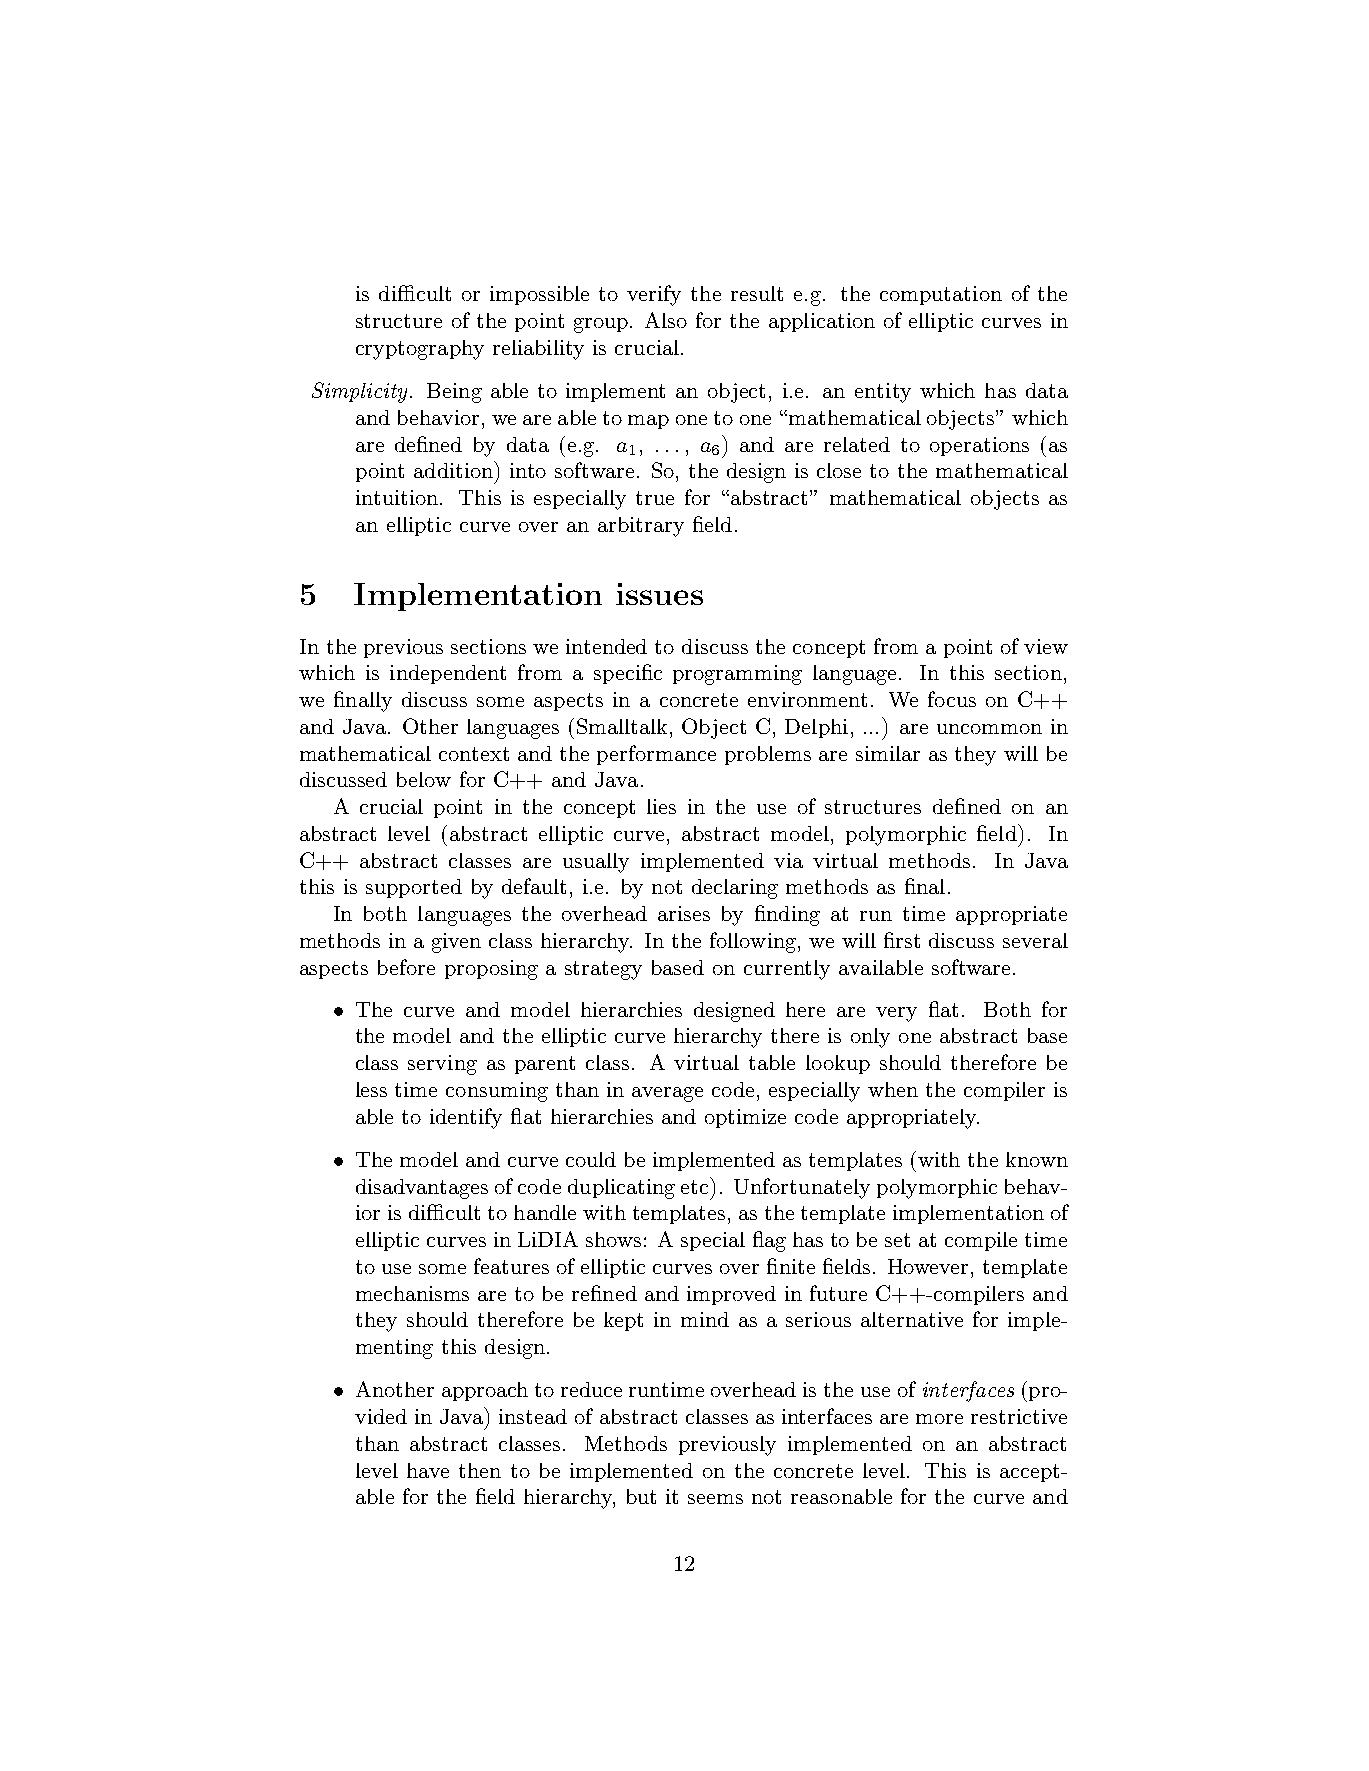 The width and height of the screenshot is (1369, 1771). What do you see at coordinates (414, 888) in the screenshot?
I see `supported` at bounding box center [414, 888].
